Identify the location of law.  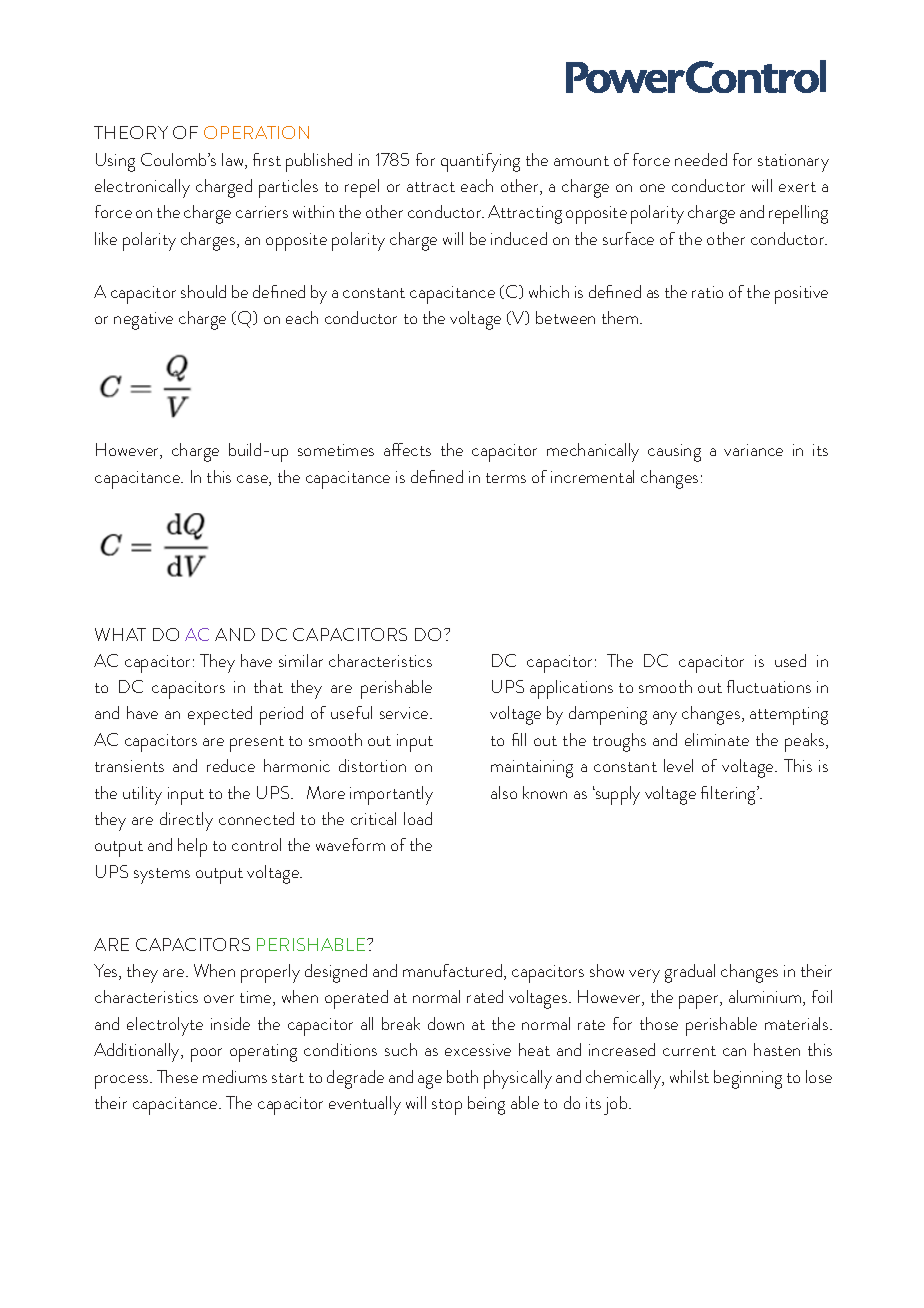
(234, 161).
